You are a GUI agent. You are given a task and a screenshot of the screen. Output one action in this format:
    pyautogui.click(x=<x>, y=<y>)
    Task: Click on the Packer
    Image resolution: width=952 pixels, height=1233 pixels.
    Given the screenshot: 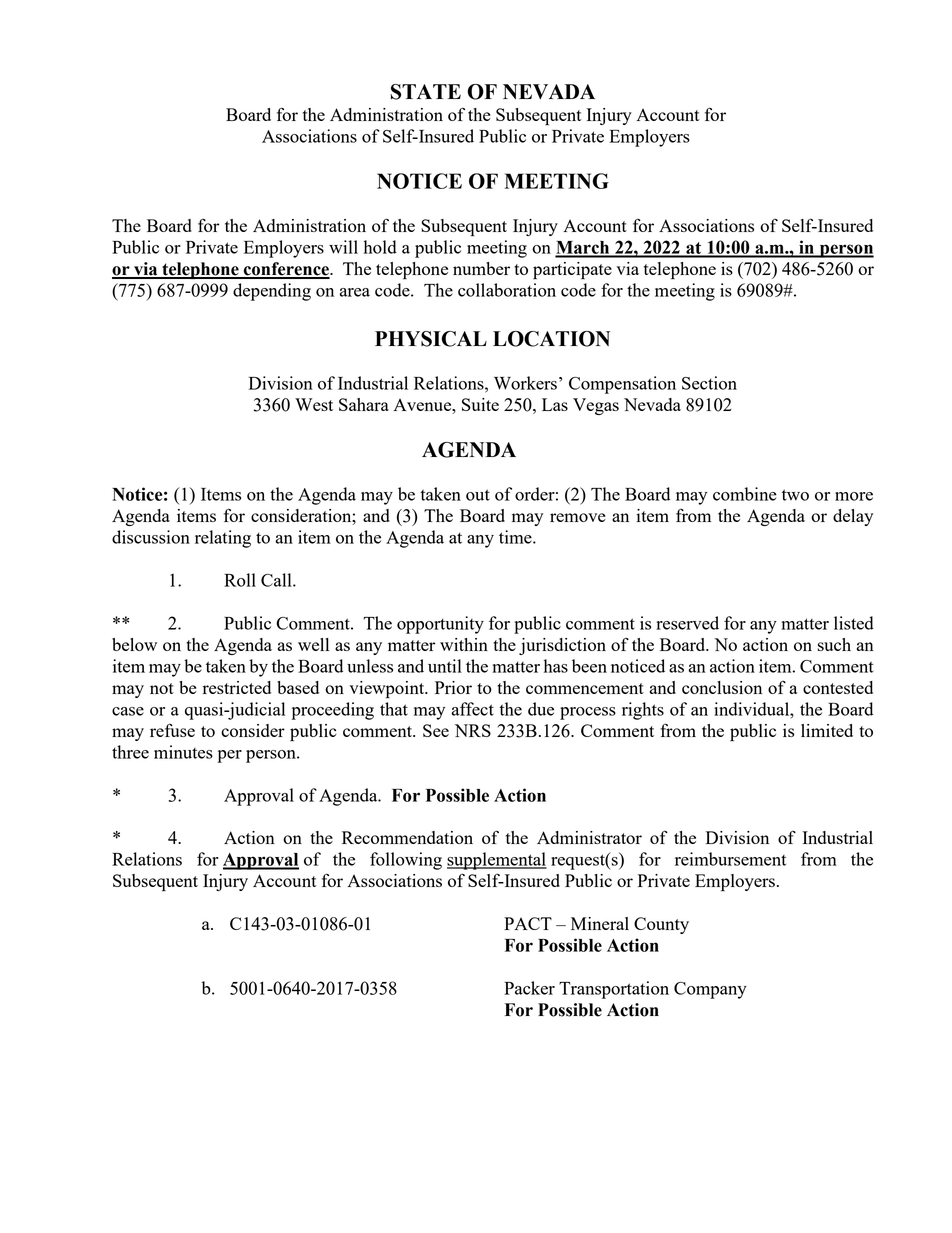 What is the action you would take?
    pyautogui.click(x=529, y=988)
